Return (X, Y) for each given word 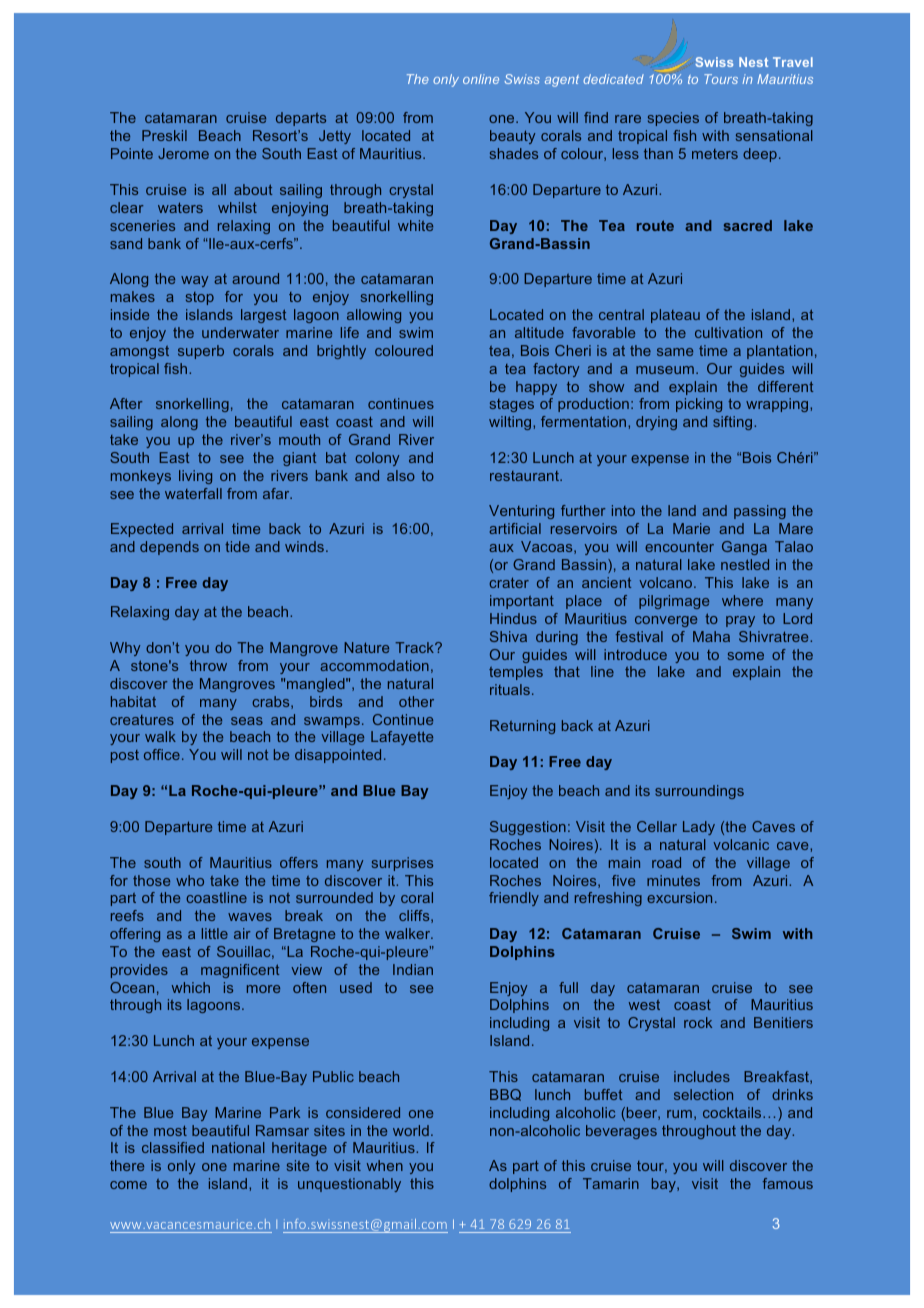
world (411, 1130)
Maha (711, 636)
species (673, 119)
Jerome (183, 153)
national (238, 1147)
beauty (512, 137)
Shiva (508, 636)
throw (208, 665)
